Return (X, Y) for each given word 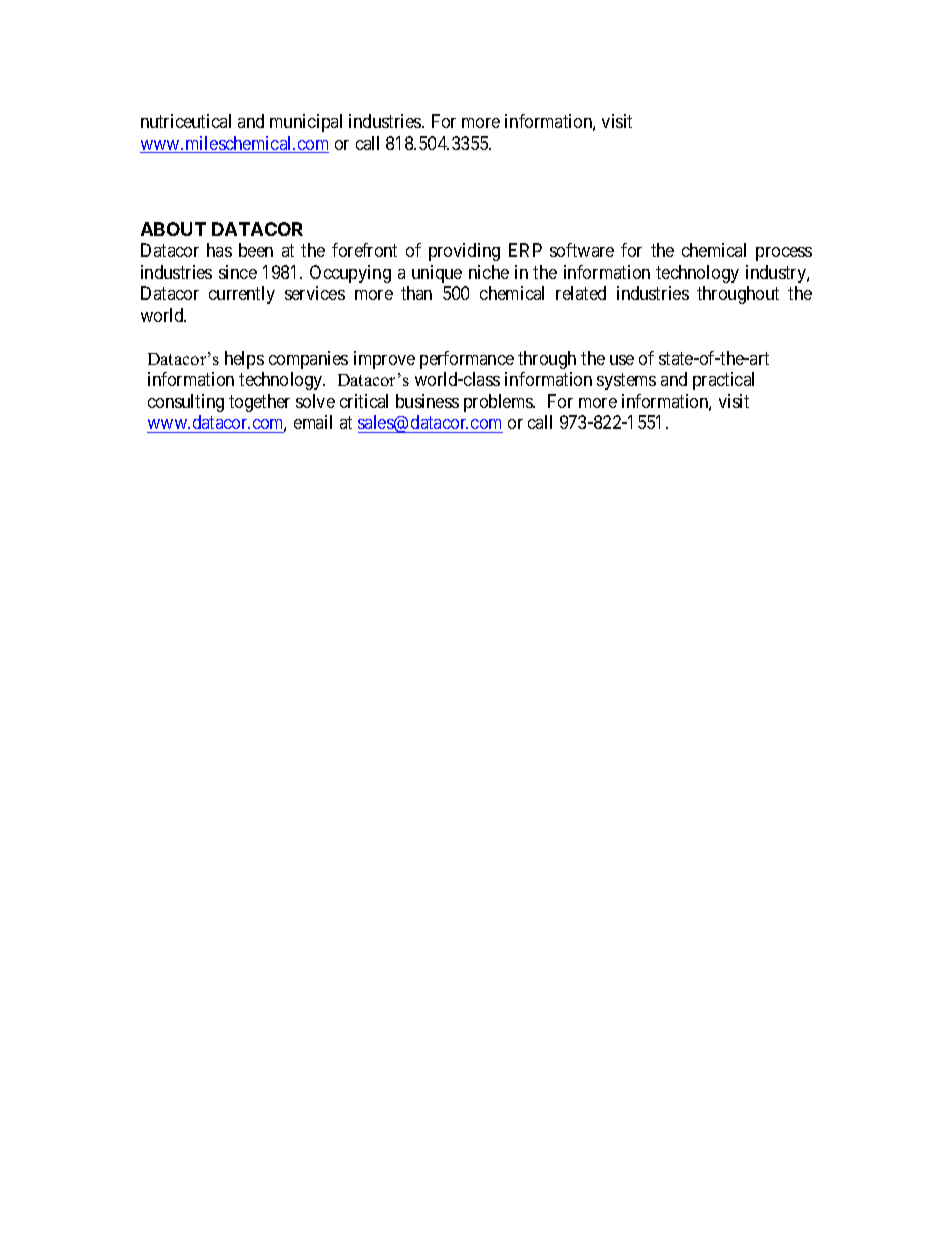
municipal (306, 123)
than (416, 293)
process (784, 254)
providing (464, 252)
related (581, 293)
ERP (525, 250)
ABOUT (173, 229)
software (582, 250)
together (259, 403)
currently (242, 295)
